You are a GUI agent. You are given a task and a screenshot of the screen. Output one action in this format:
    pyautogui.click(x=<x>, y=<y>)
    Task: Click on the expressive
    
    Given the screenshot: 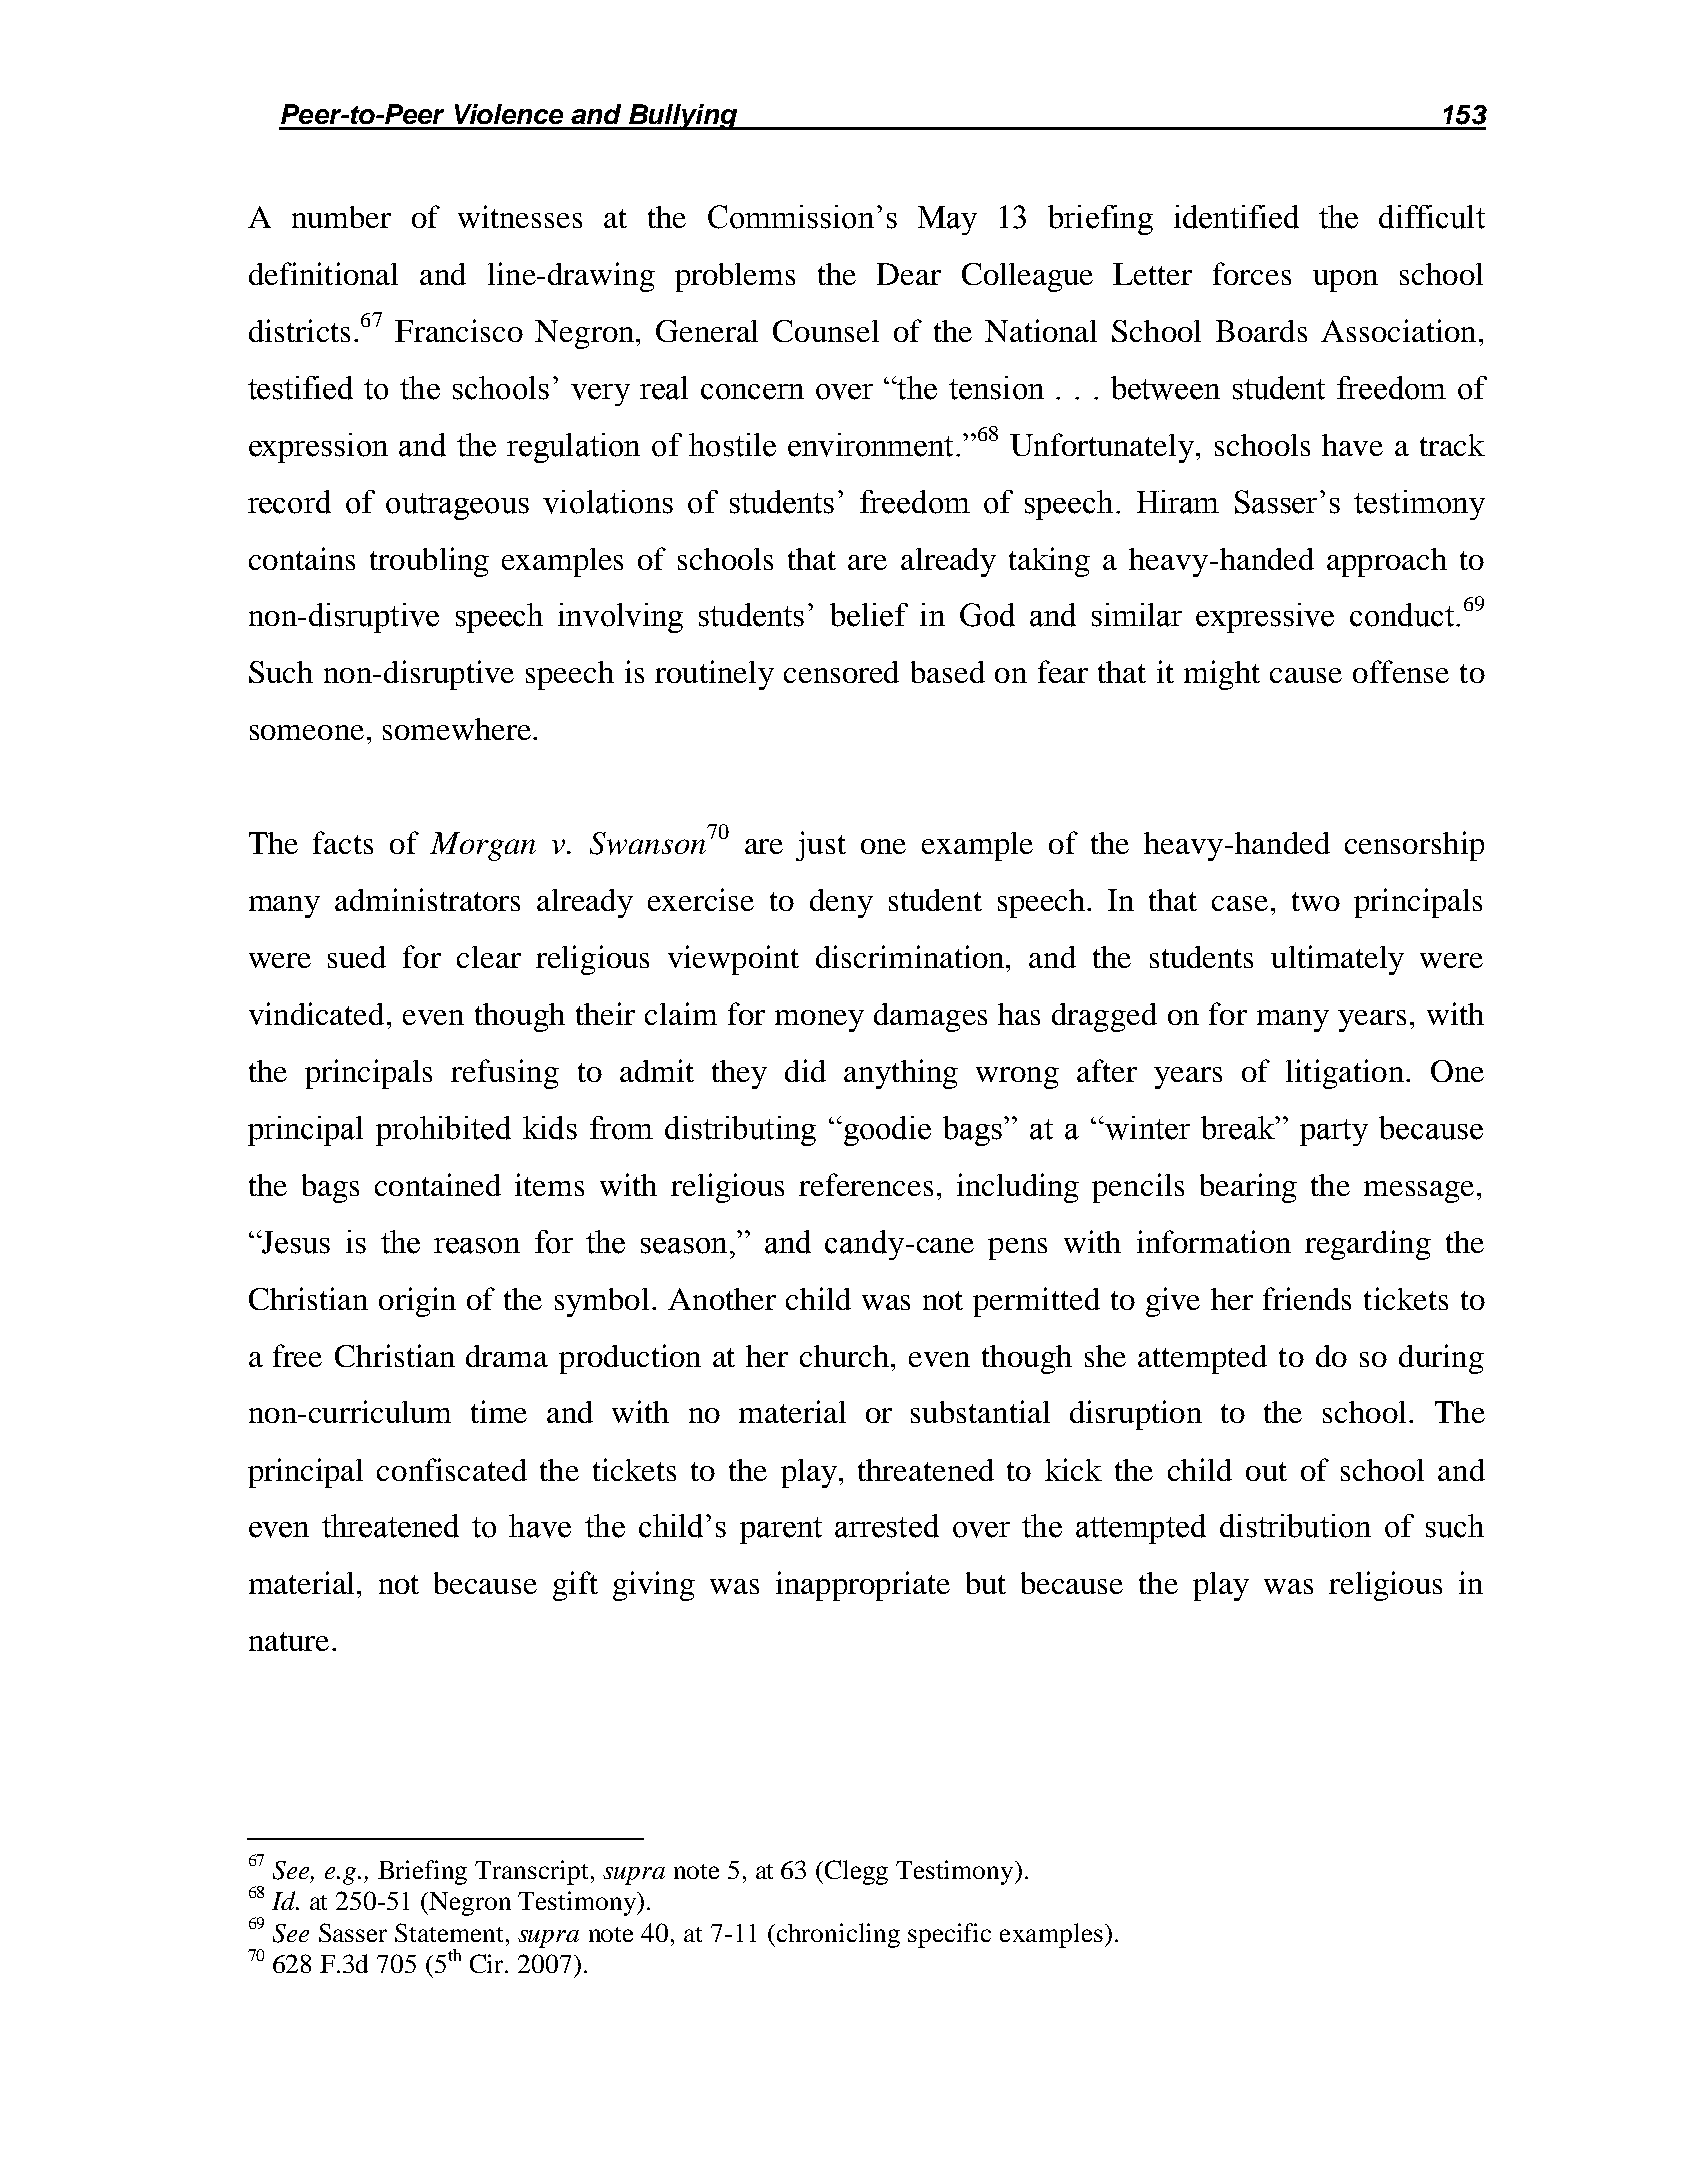 What is the action you would take?
    pyautogui.click(x=1265, y=618)
